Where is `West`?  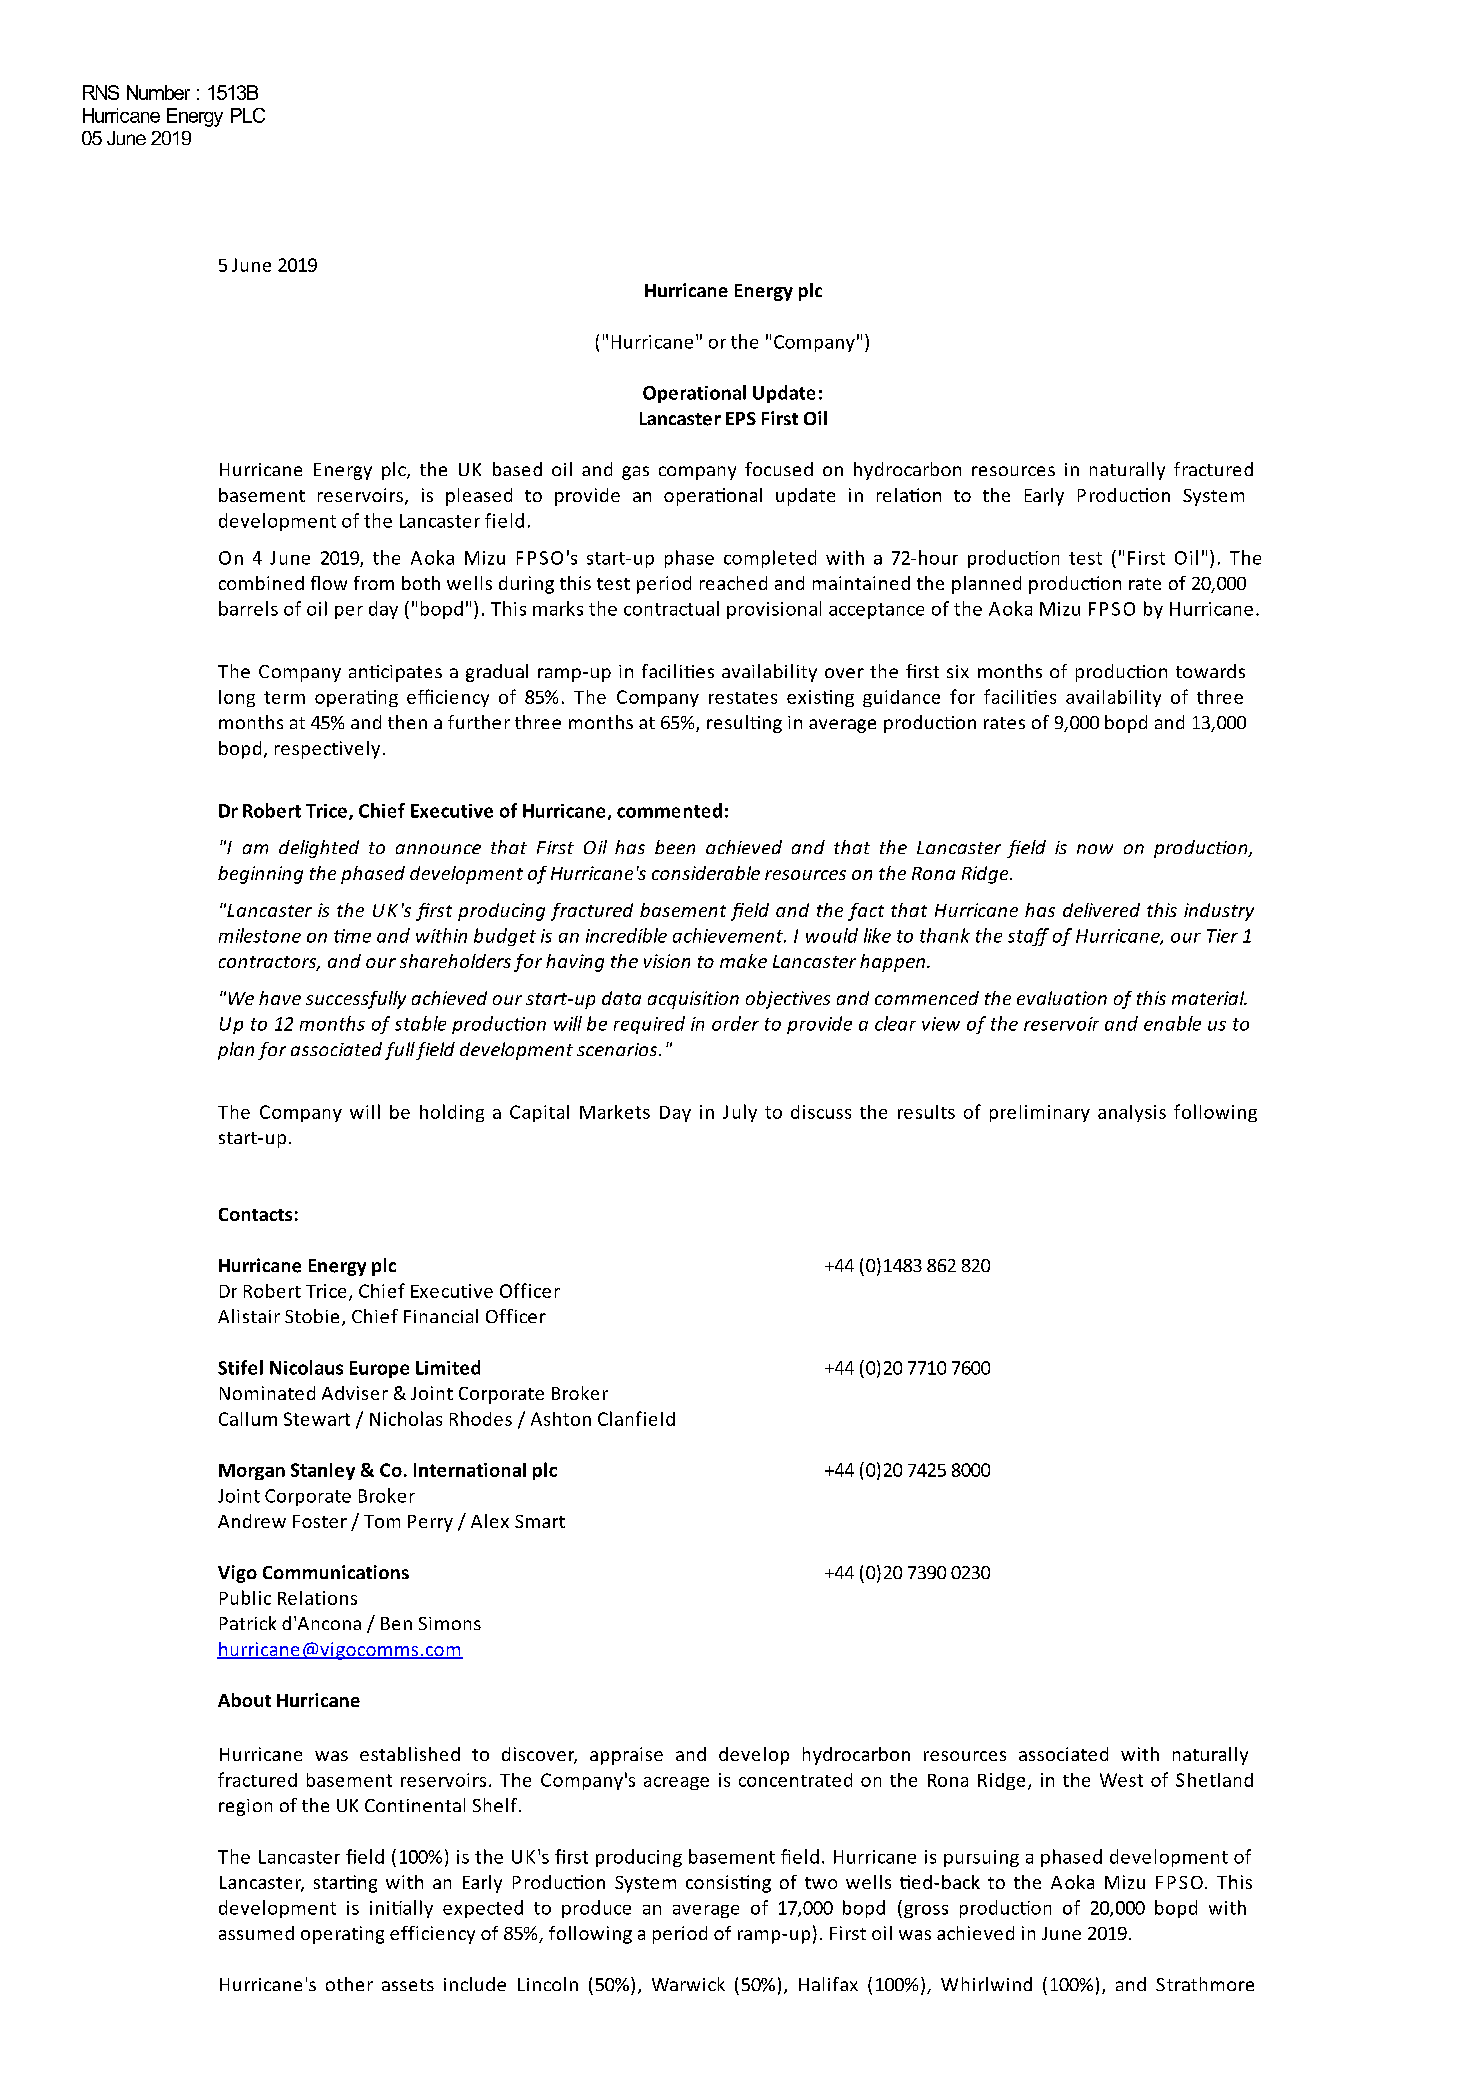 West is located at coordinates (1121, 1780).
